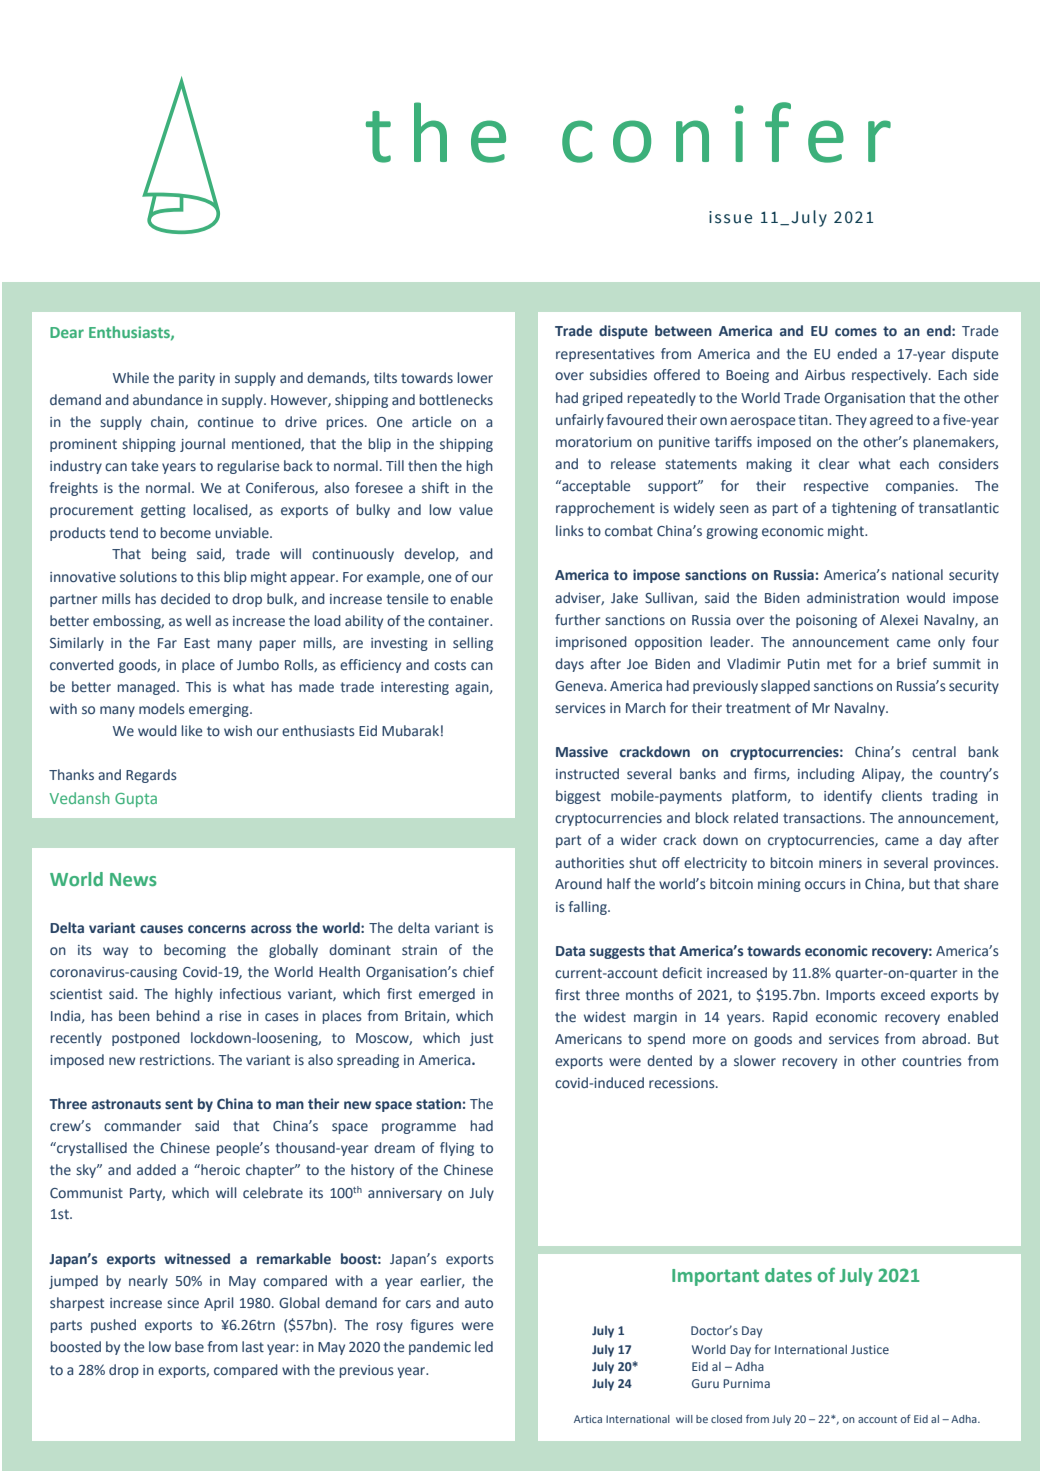 This screenshot has height=1471, width=1040. I want to click on met, so click(839, 664).
